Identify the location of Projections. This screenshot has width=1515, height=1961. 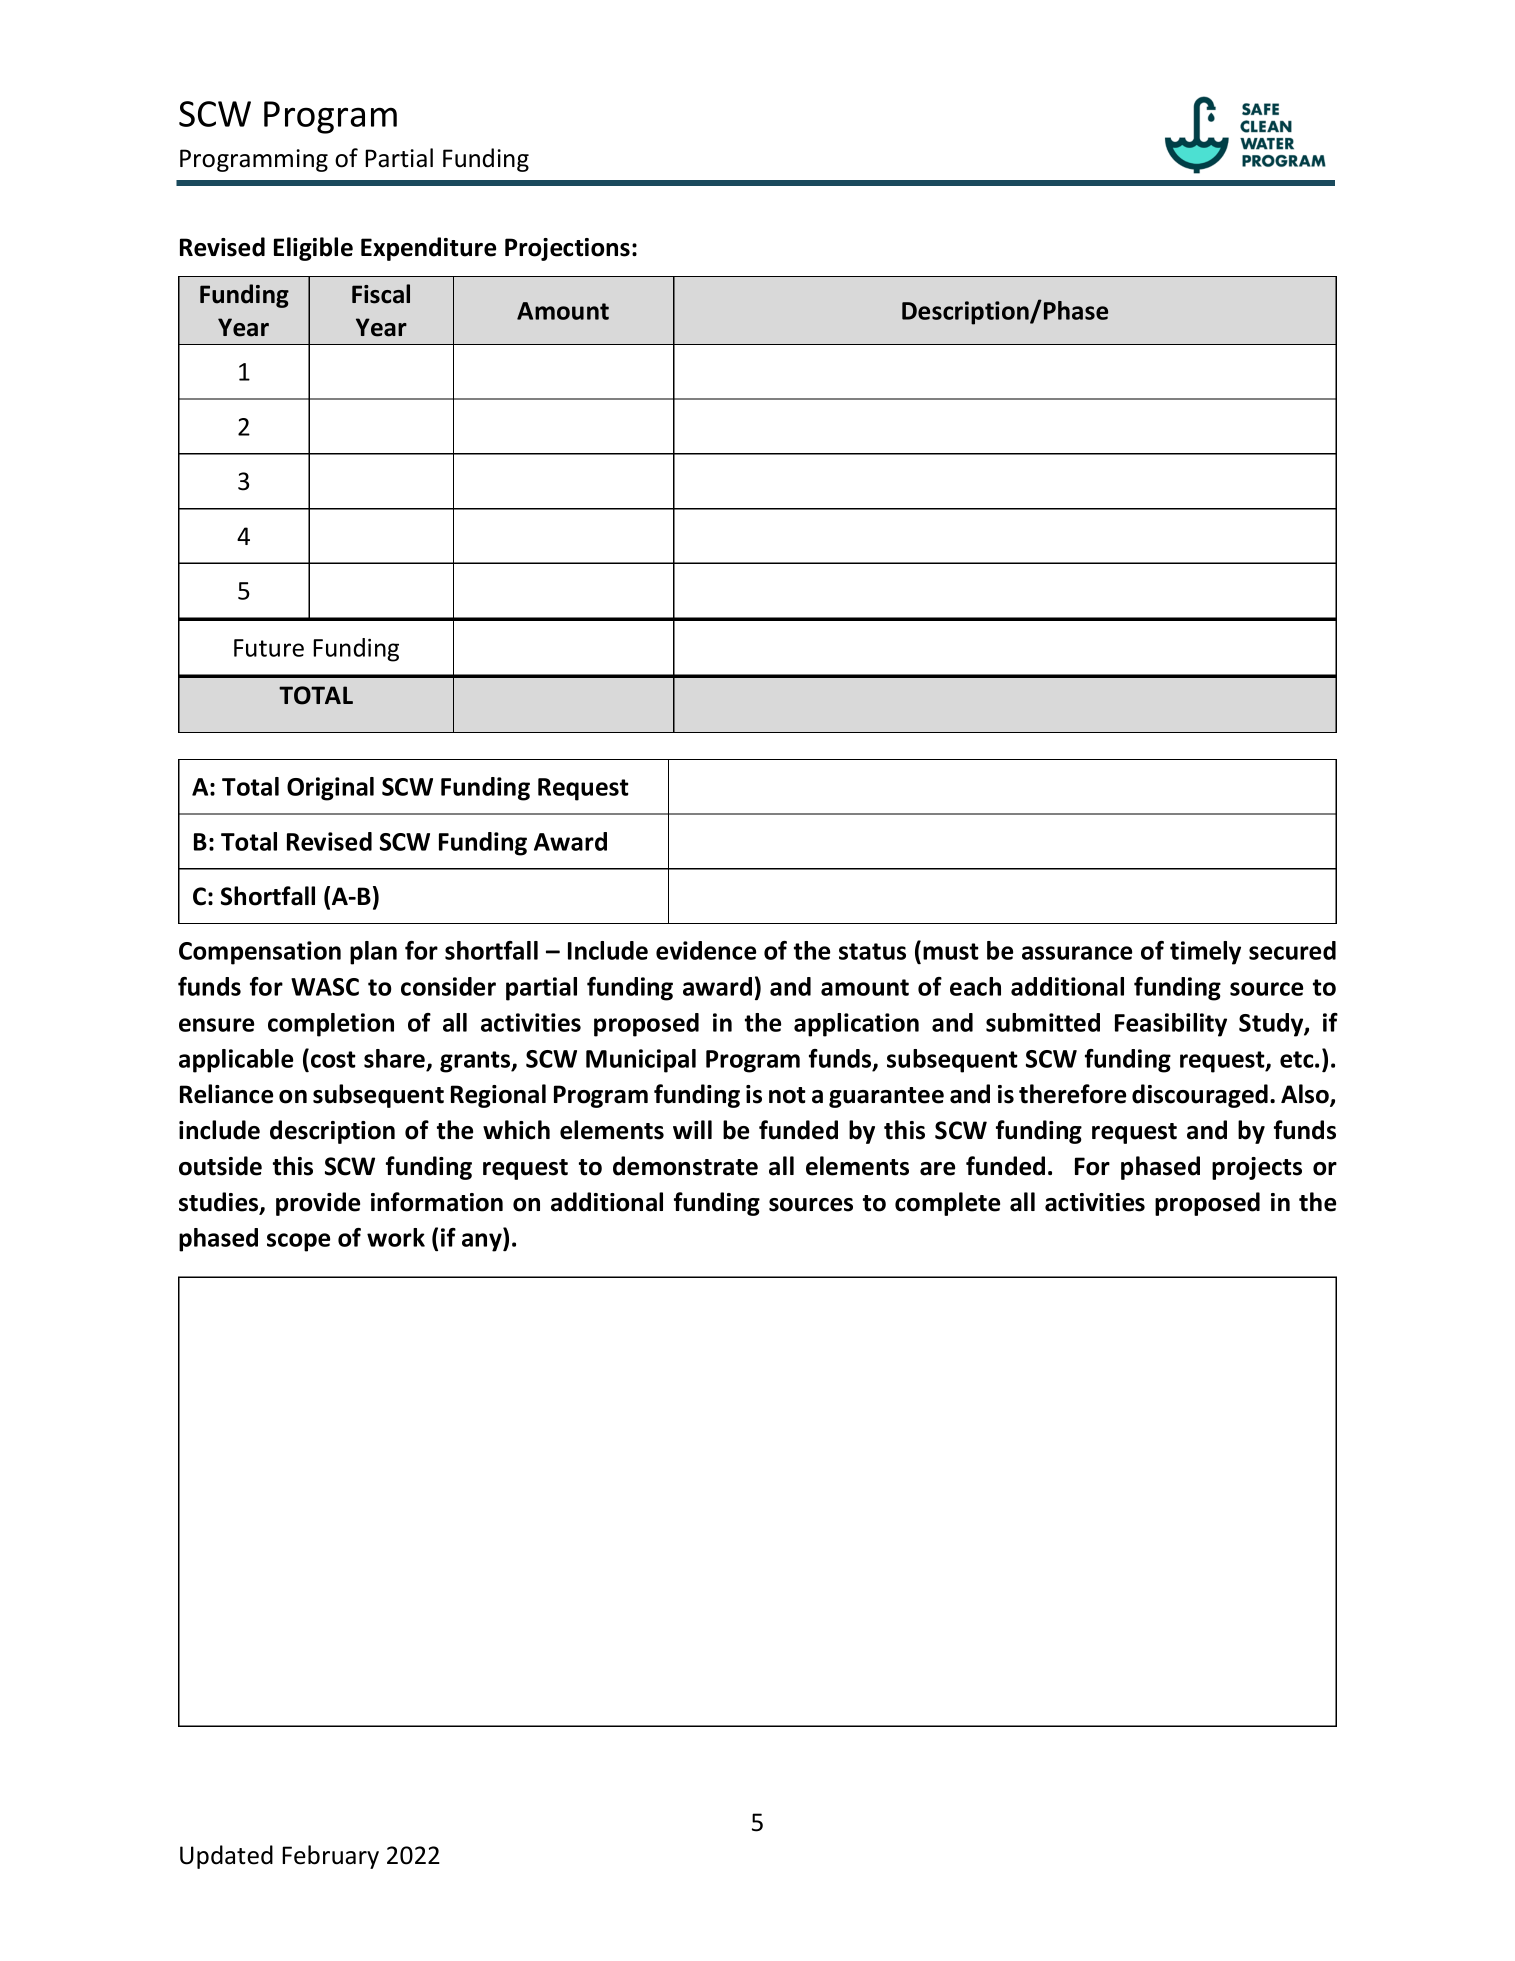
(567, 249).
